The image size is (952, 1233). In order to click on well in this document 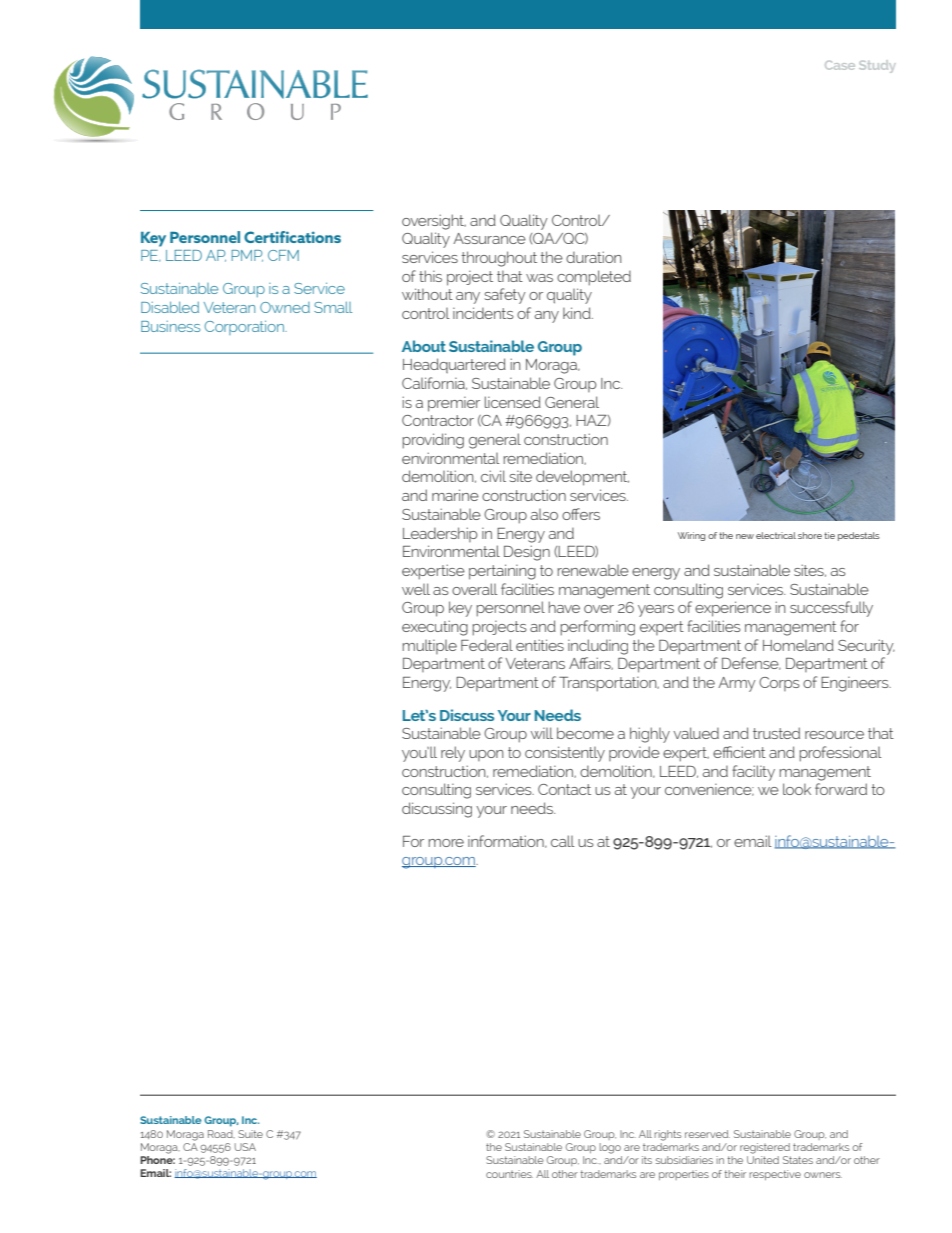, I will do `click(416, 589)`.
